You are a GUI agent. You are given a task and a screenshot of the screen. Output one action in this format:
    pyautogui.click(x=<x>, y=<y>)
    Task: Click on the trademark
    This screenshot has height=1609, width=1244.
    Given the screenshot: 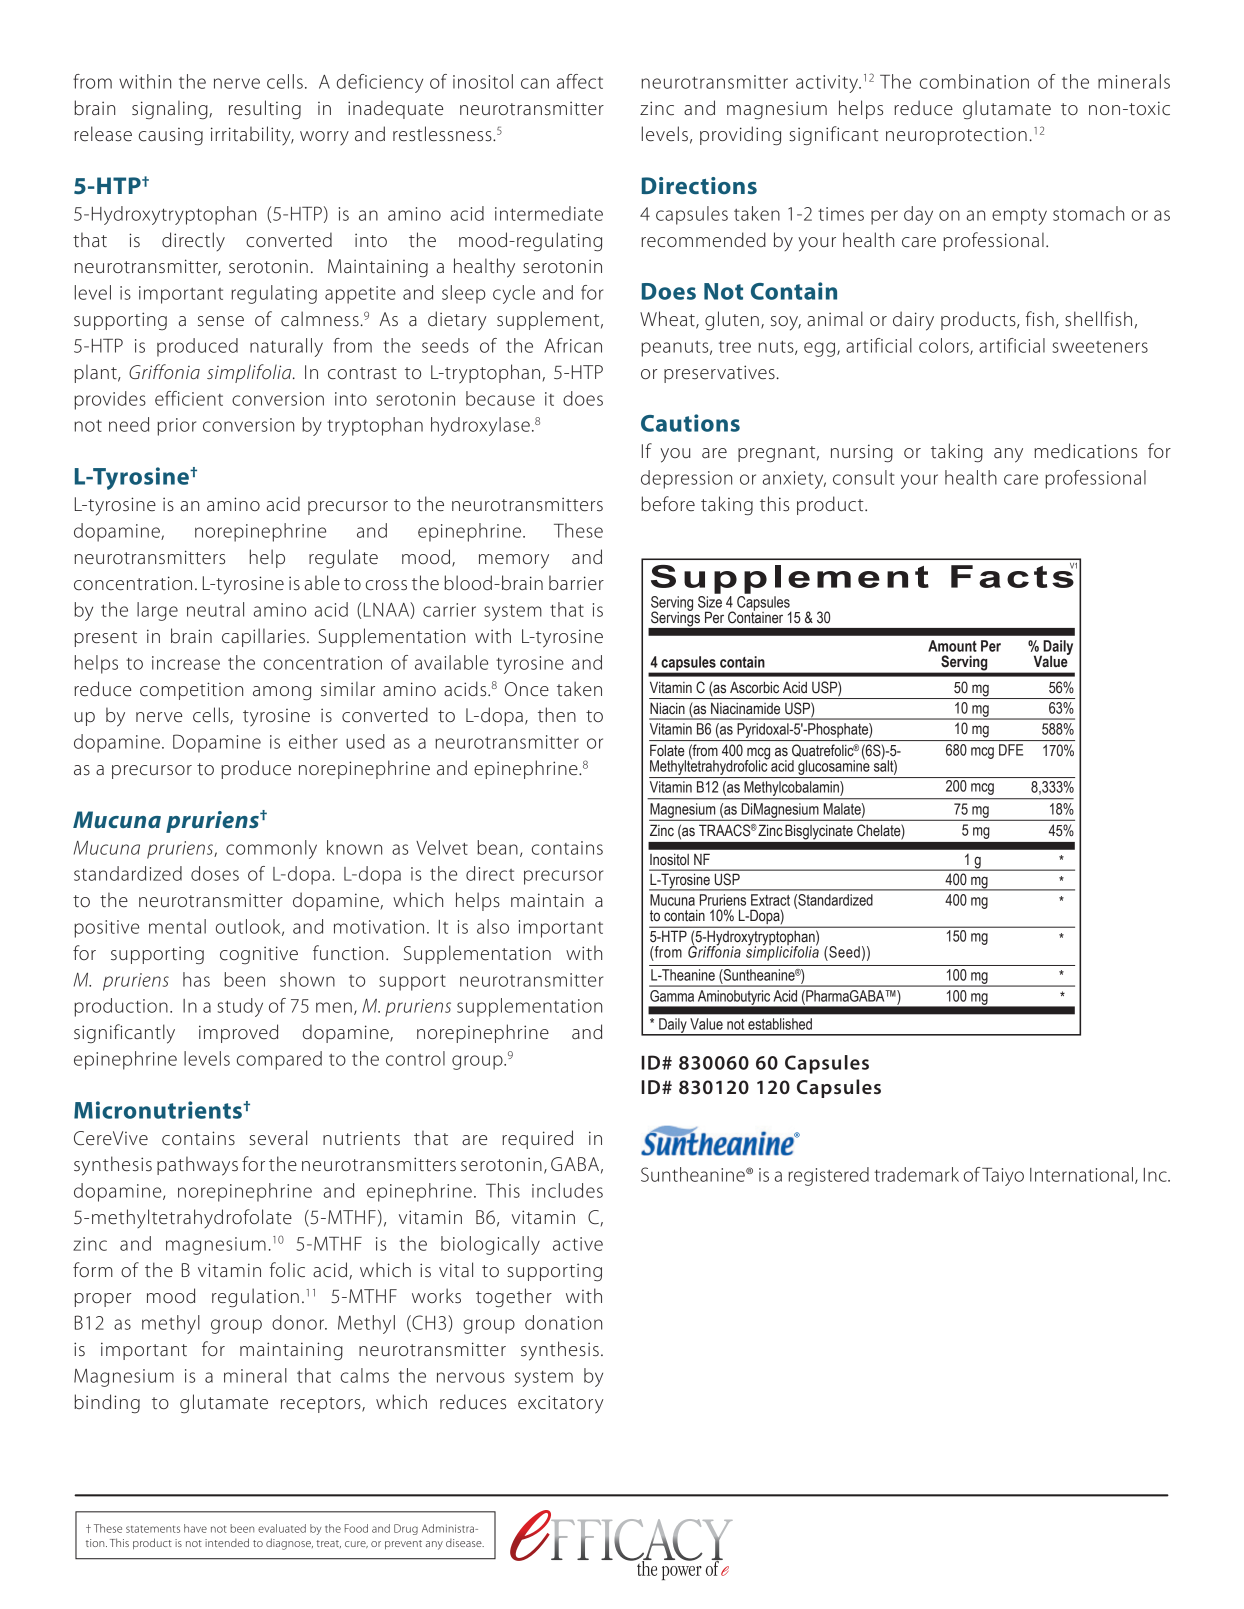 What is the action you would take?
    pyautogui.click(x=916, y=1174)
